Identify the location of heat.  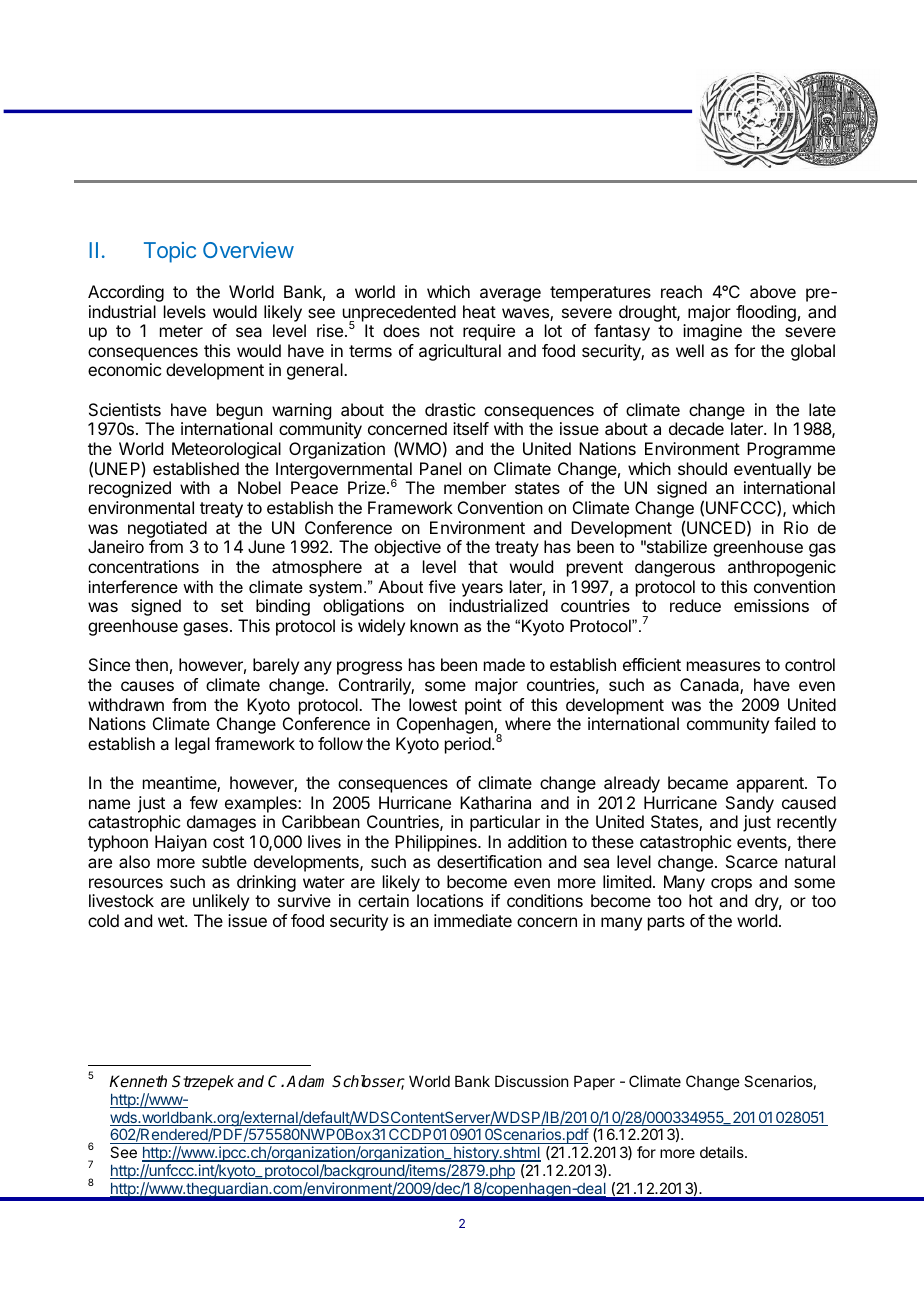
(479, 311).
